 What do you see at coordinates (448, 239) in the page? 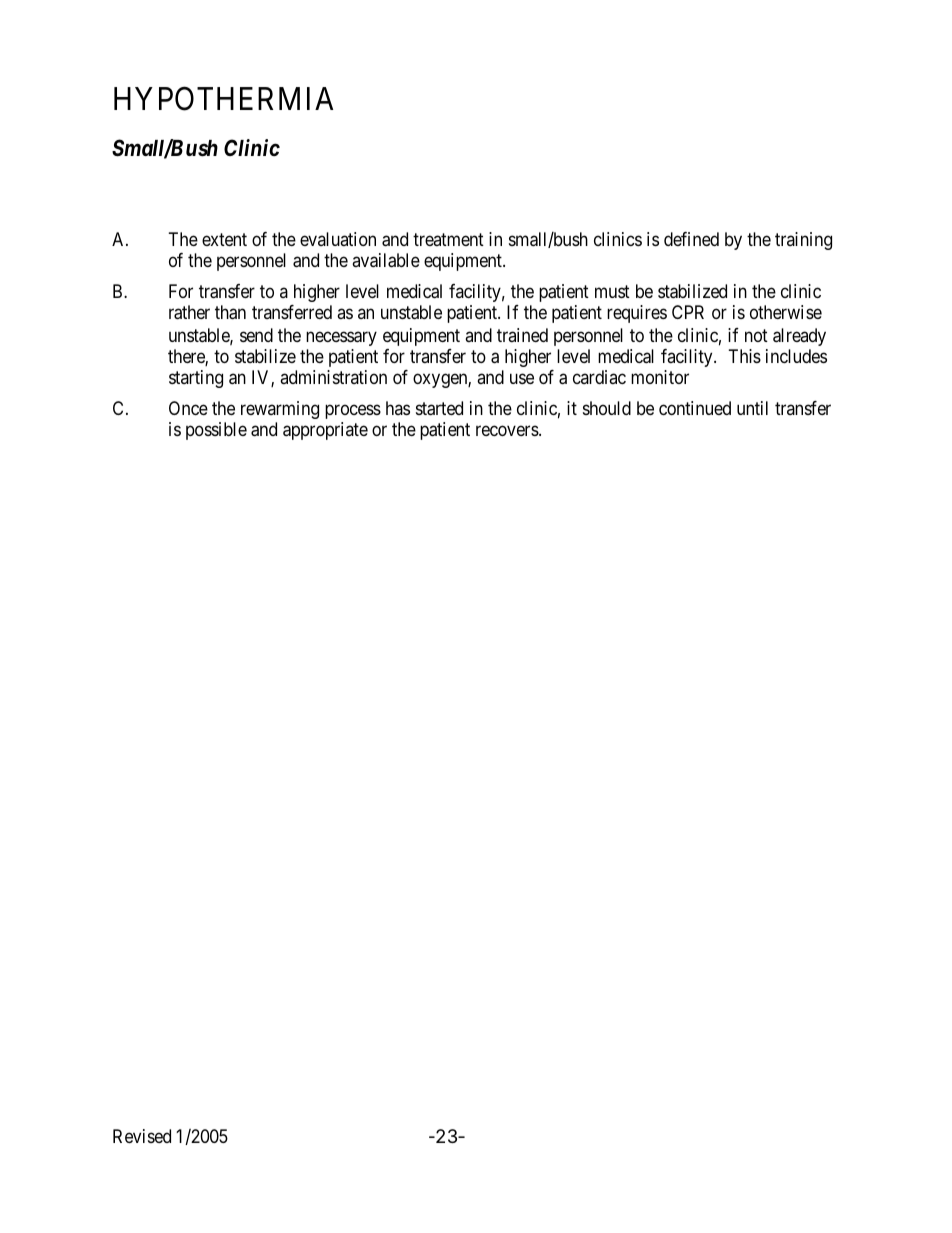
I see `treatment` at bounding box center [448, 239].
